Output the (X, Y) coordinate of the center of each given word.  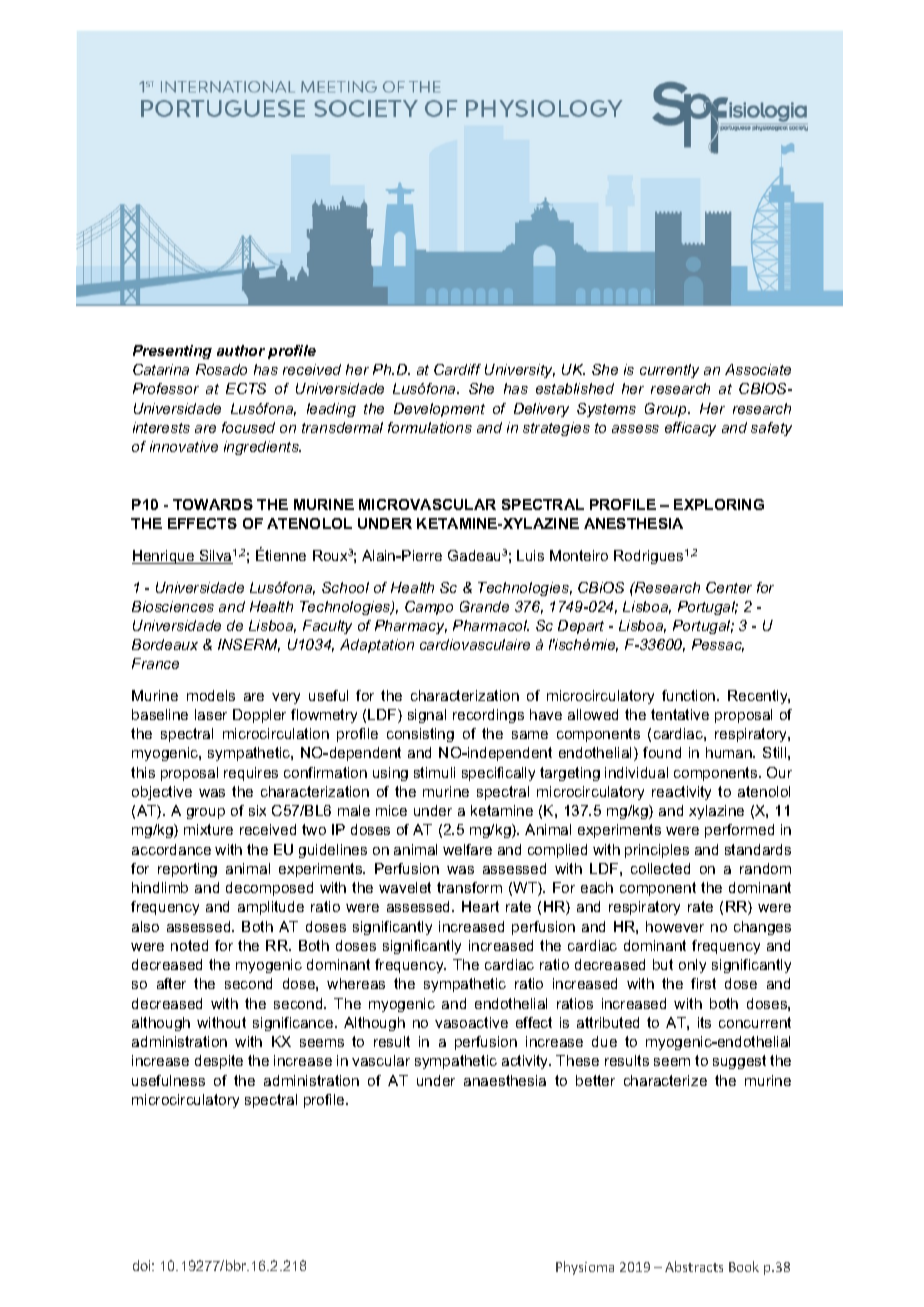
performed (739, 831)
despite (219, 1062)
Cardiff (457, 369)
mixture (208, 829)
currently (669, 371)
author (241, 350)
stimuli (434, 772)
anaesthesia (505, 1080)
